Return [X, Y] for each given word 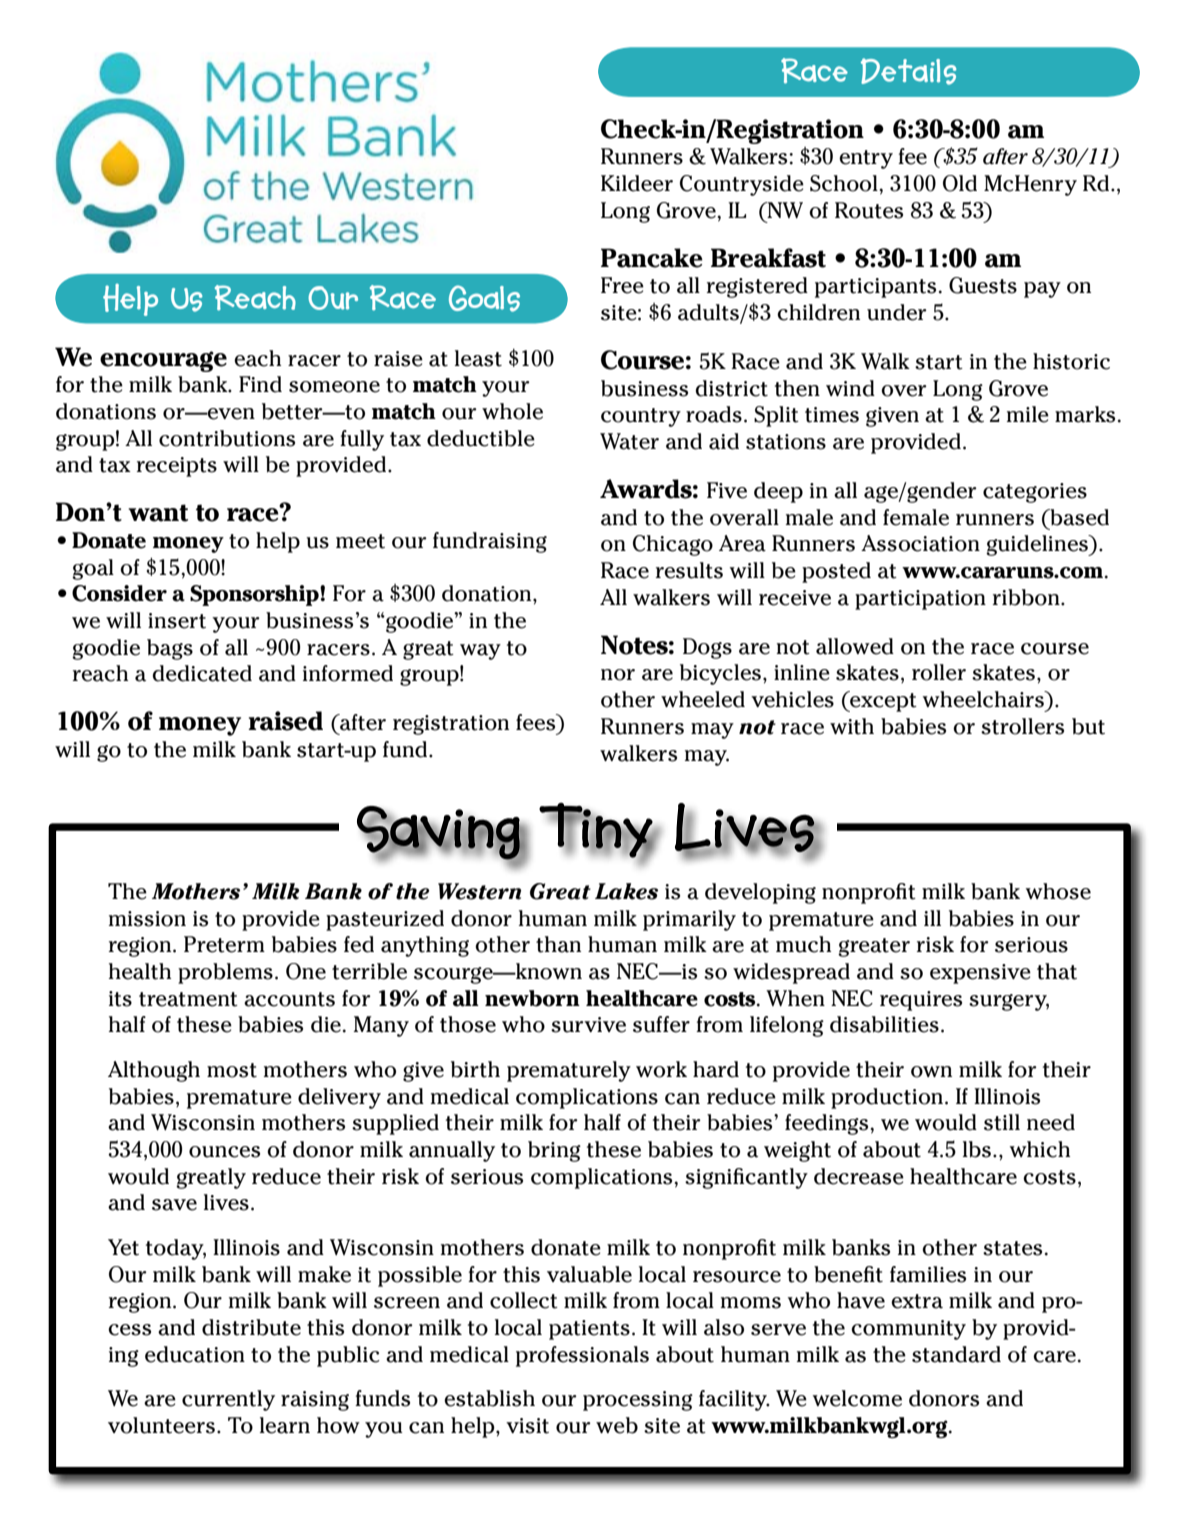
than [558, 944]
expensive [980, 974]
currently [228, 1400]
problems [225, 973]
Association [920, 543]
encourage [163, 361]
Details [909, 71]
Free [622, 285]
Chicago [673, 545]
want [158, 513]
